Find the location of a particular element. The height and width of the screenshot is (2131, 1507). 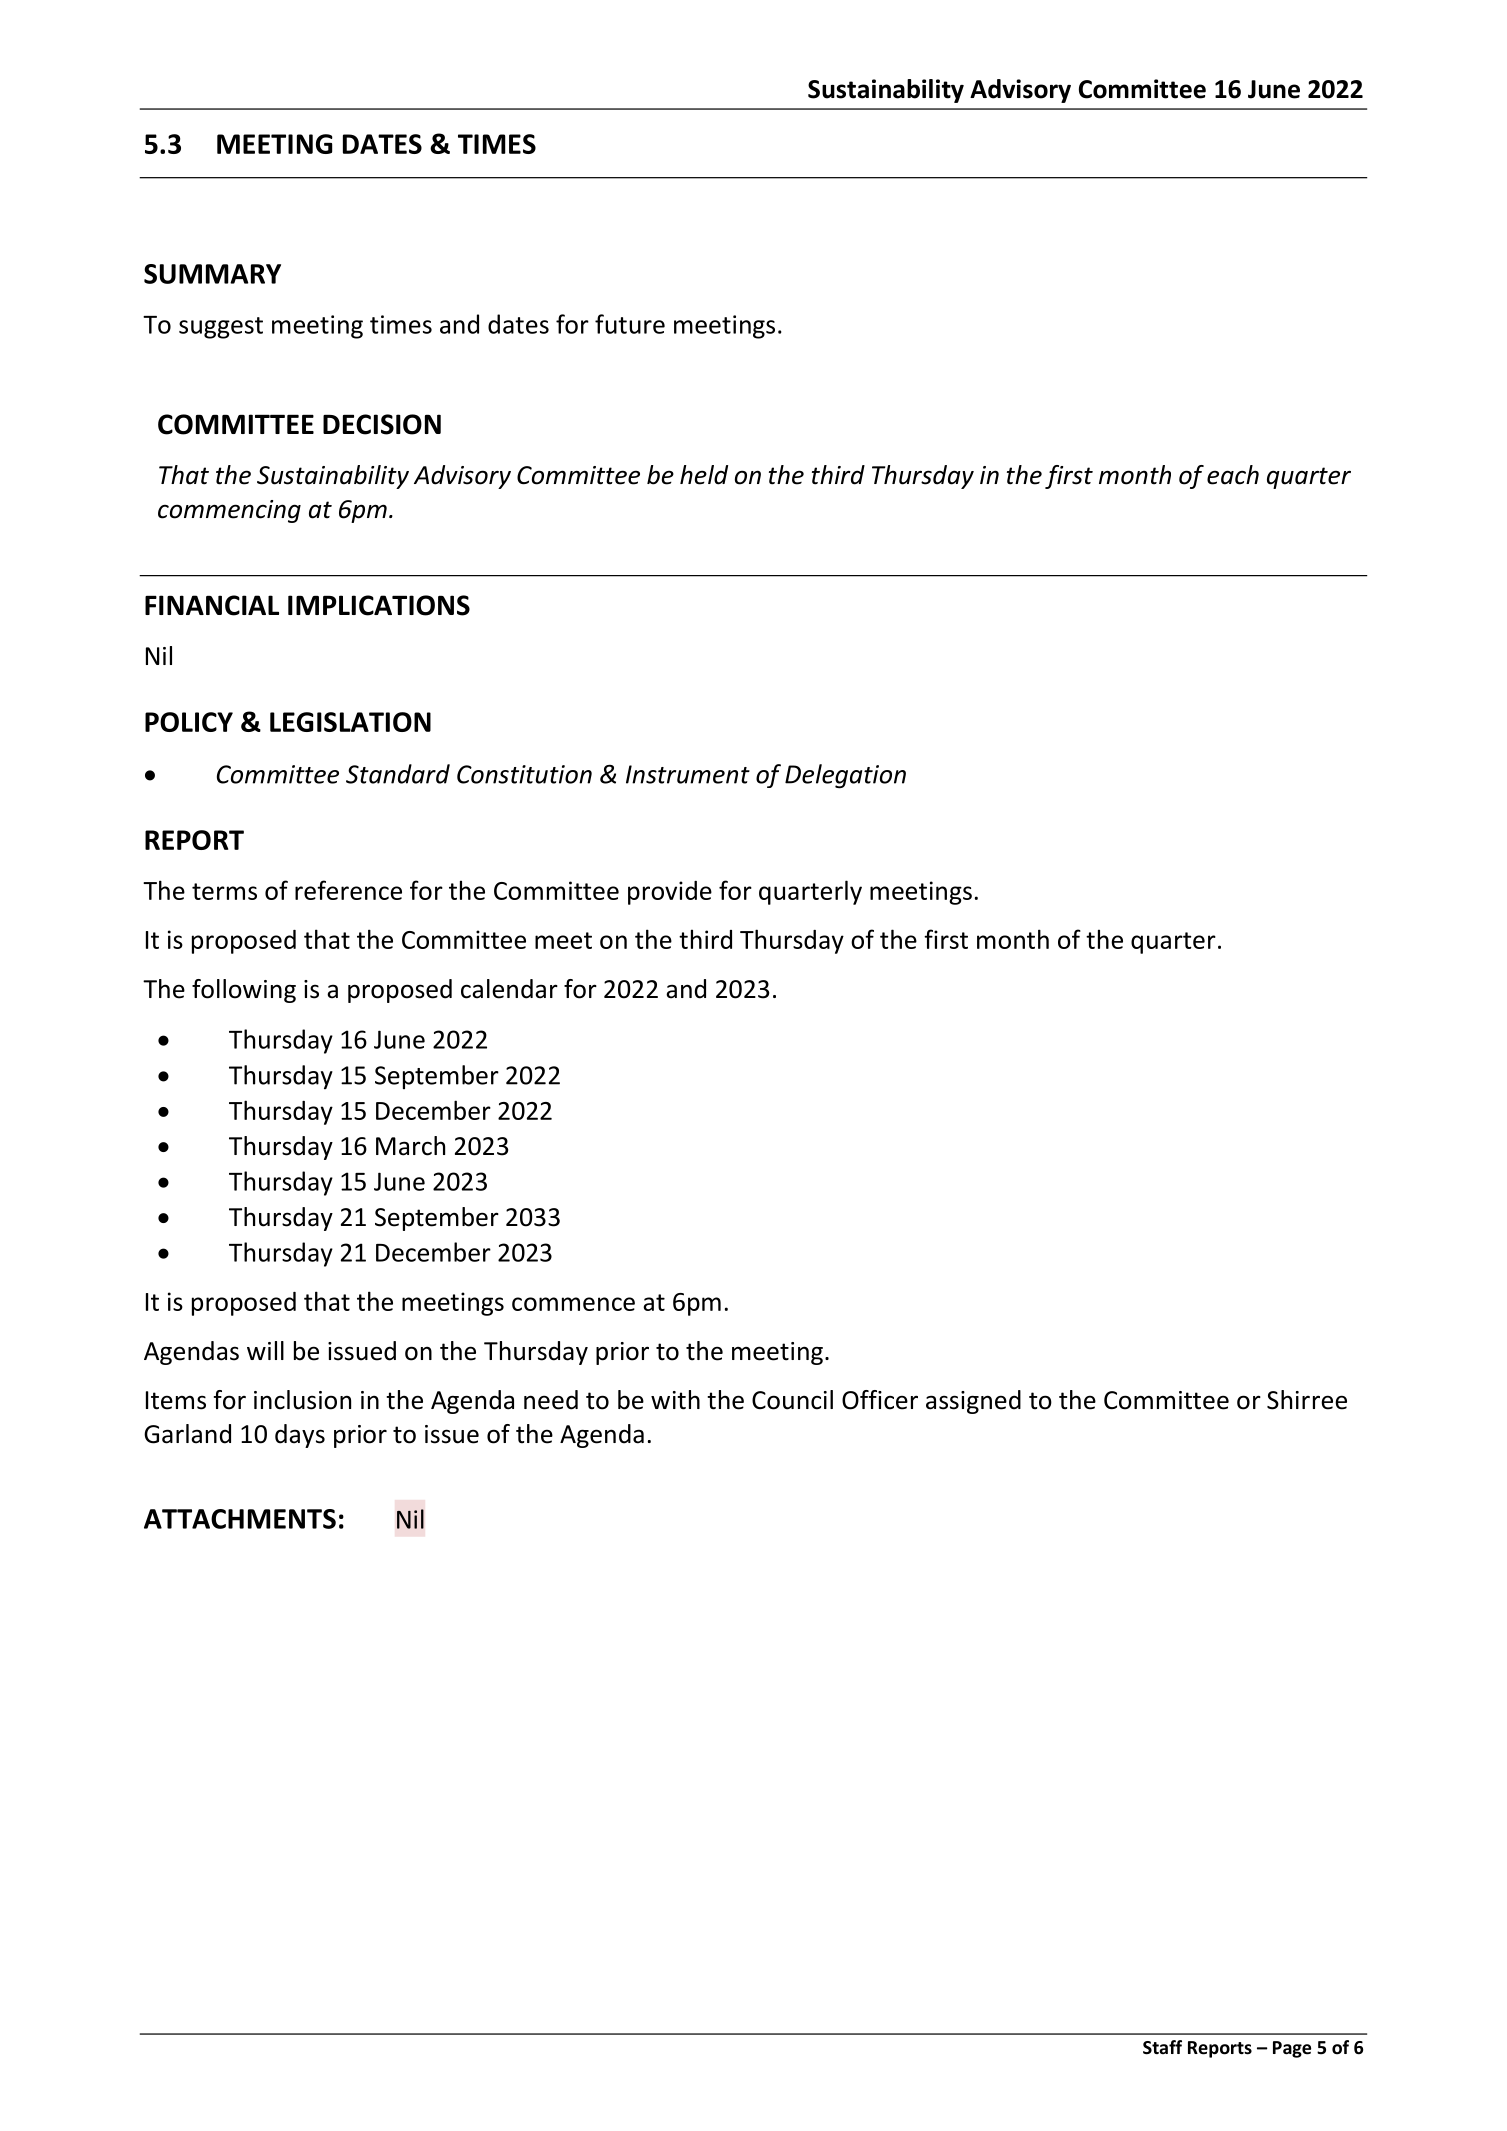

reference is located at coordinates (348, 890).
